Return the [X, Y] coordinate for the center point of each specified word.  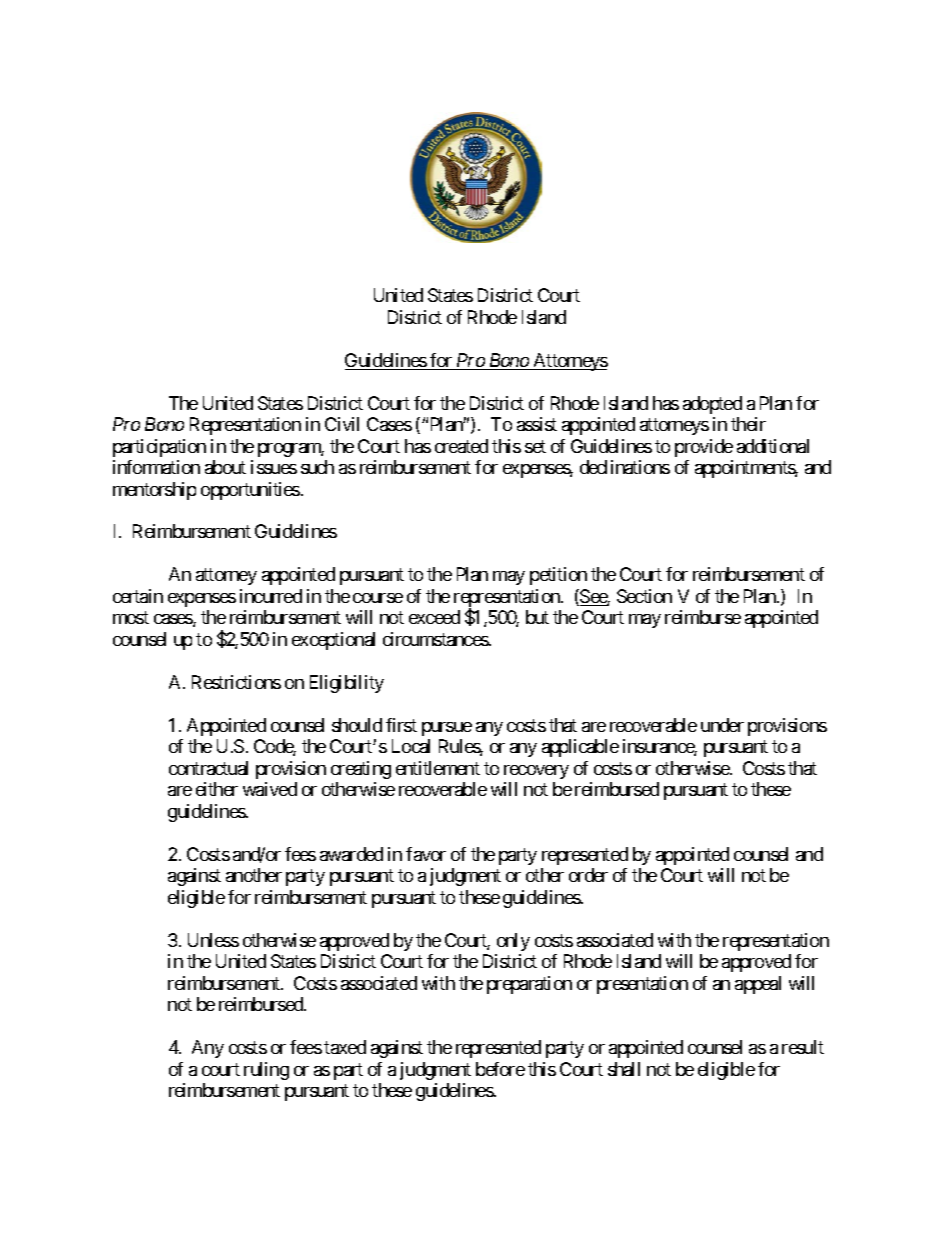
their [748, 424]
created [461, 446]
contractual [208, 768]
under [722, 725]
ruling [266, 1071]
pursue [447, 729]
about [225, 467]
